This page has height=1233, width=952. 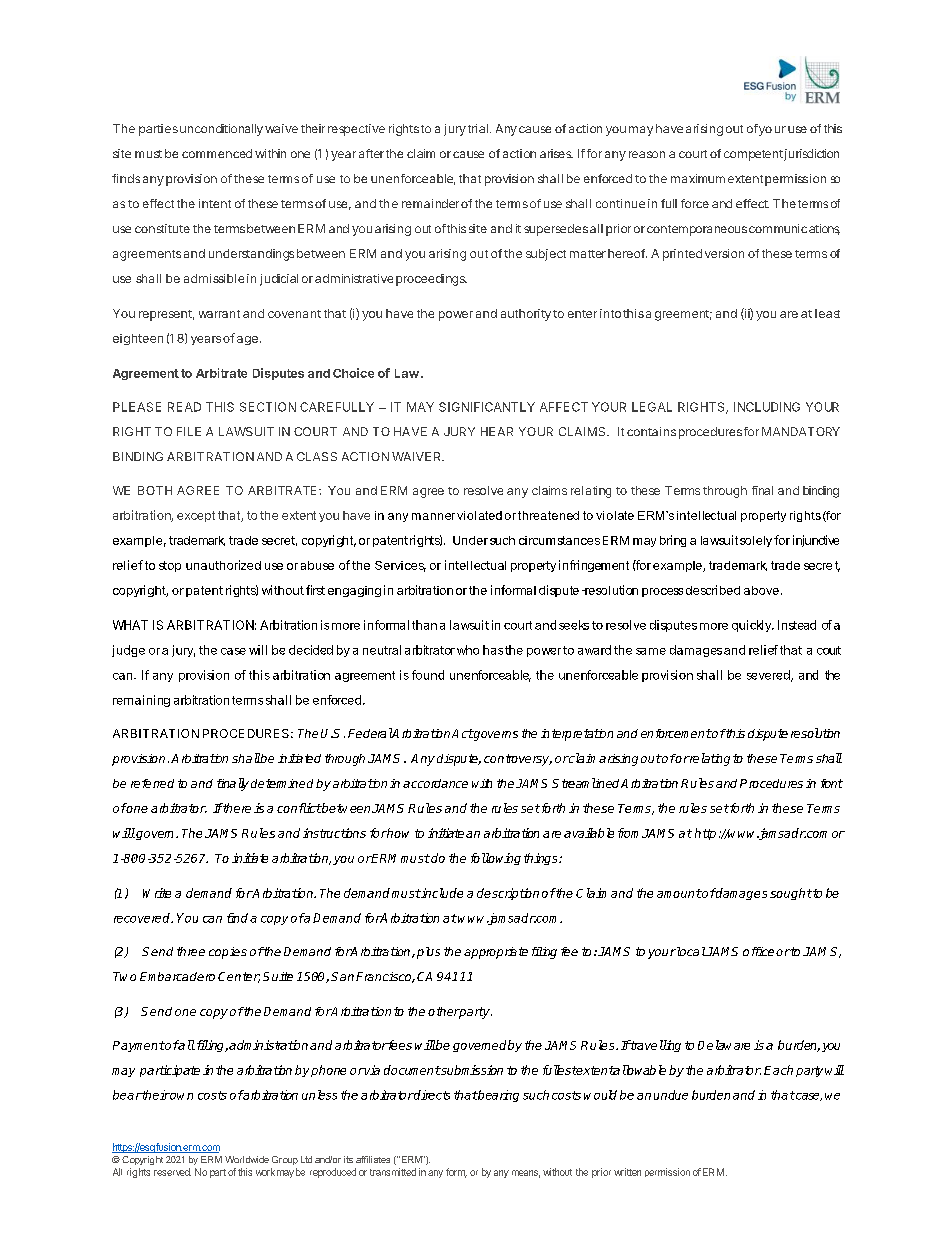 I want to click on description, so click(x=508, y=894).
